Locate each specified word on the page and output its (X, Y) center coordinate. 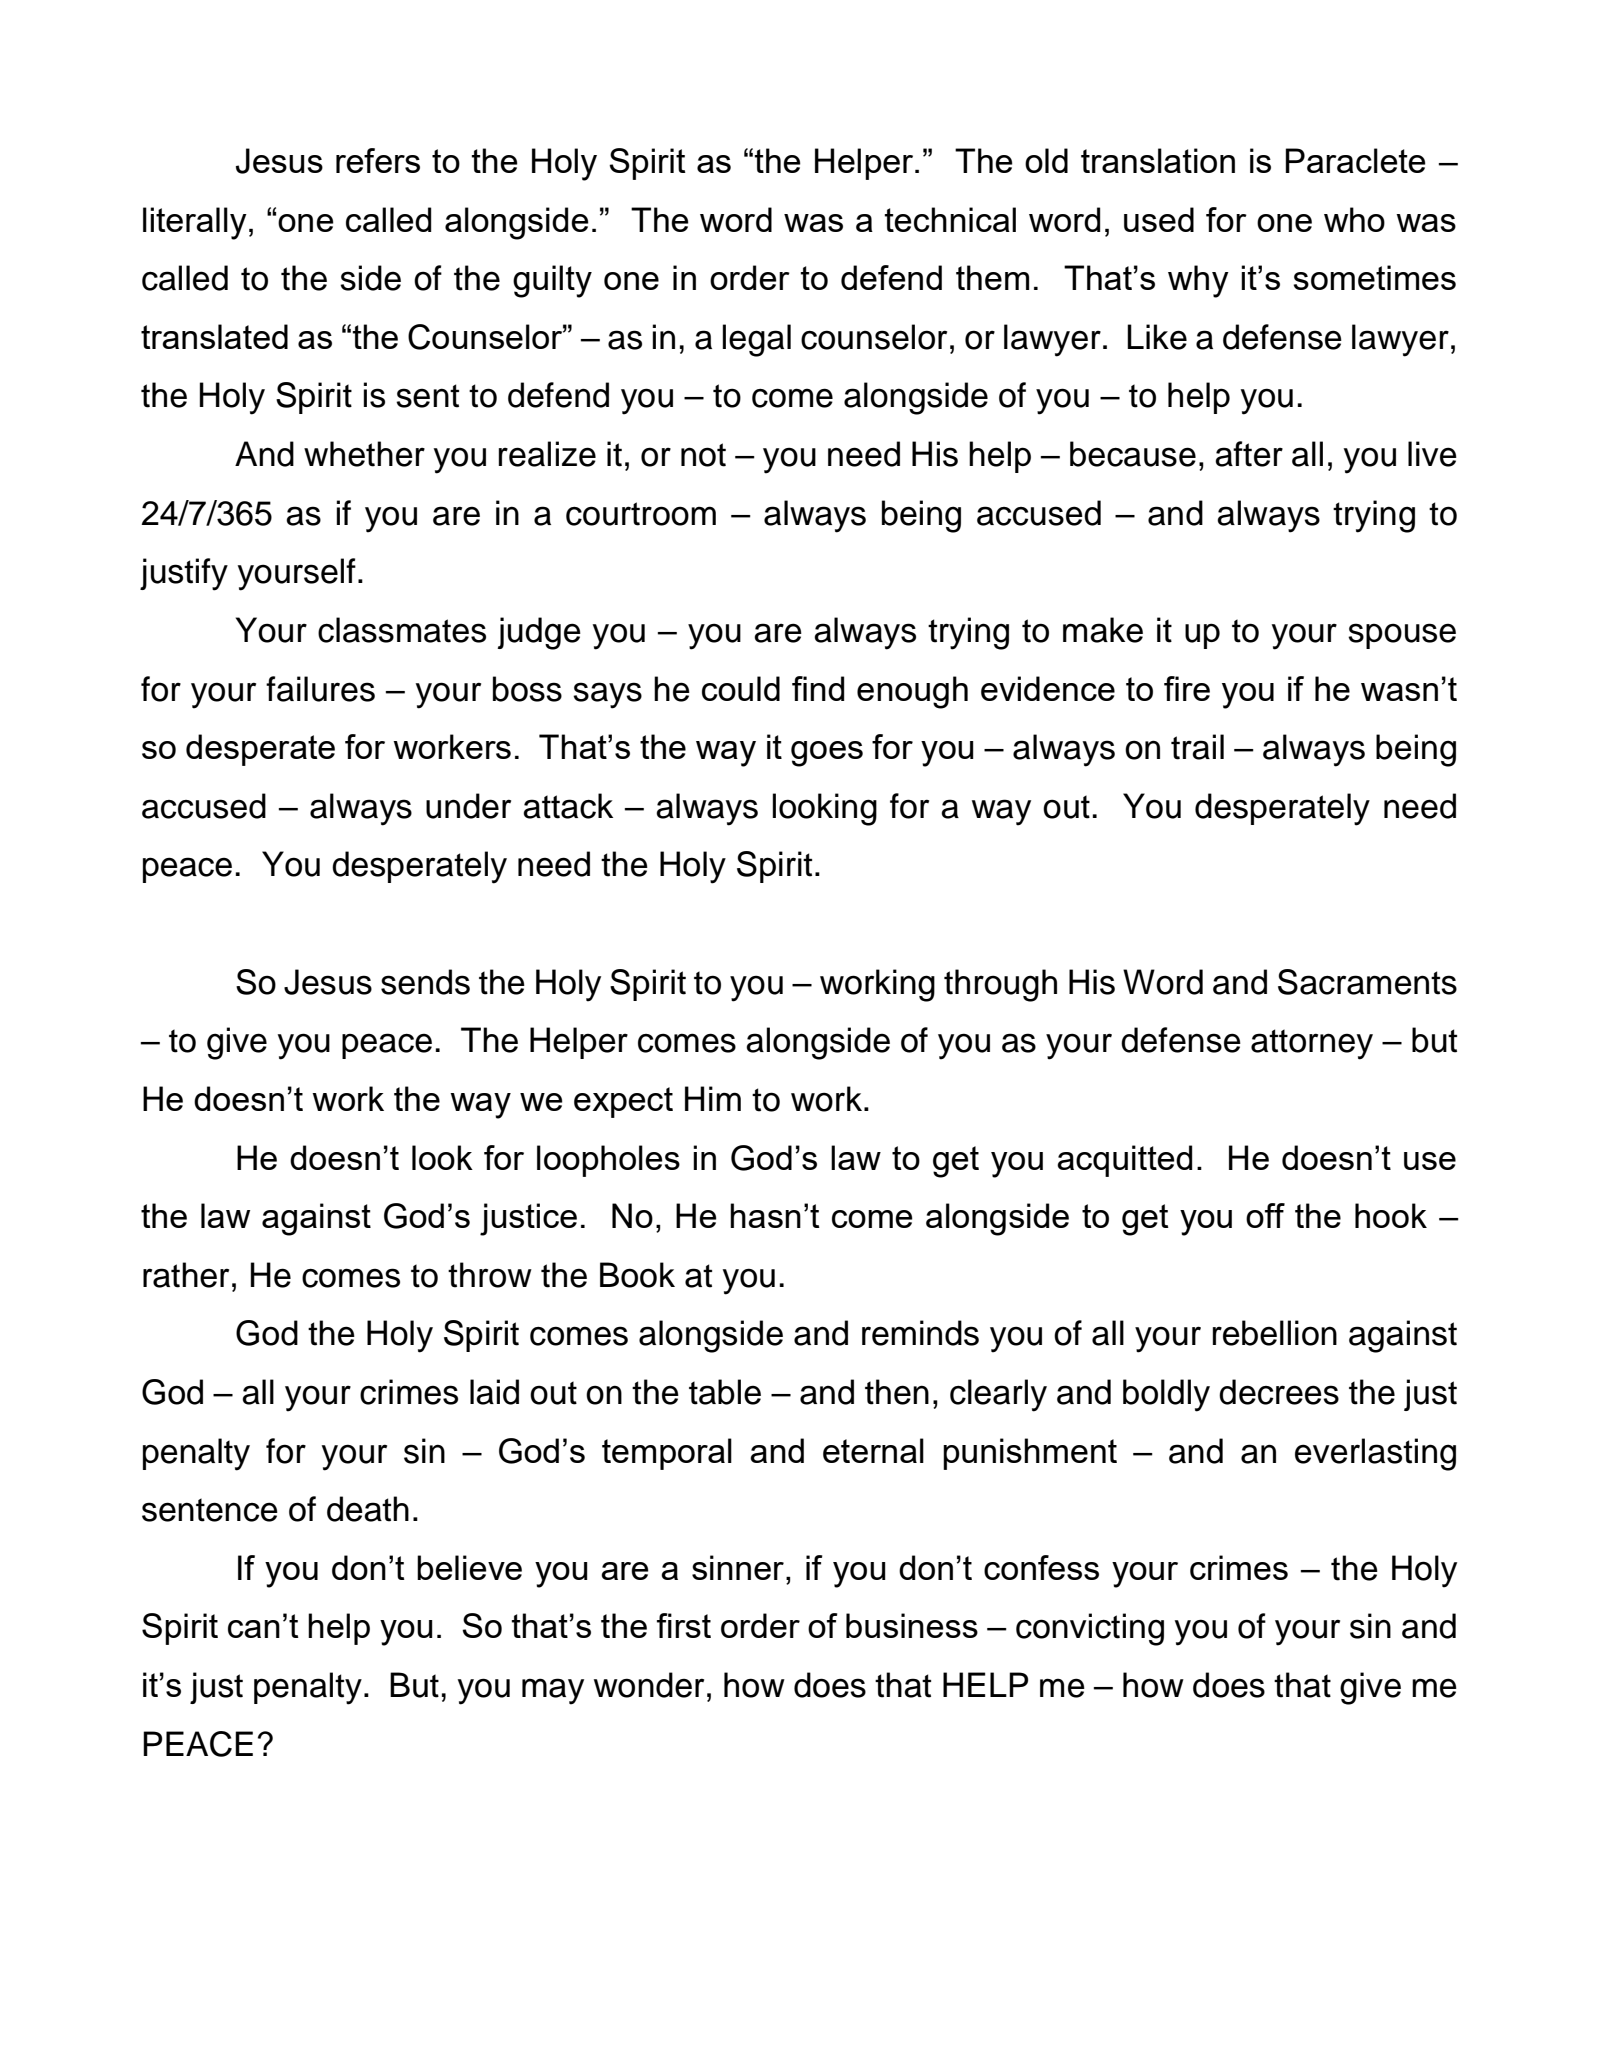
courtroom (641, 514)
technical (950, 219)
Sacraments (1367, 982)
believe (469, 1567)
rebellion (1275, 1333)
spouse (1402, 636)
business (912, 1625)
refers (378, 160)
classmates (402, 630)
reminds (920, 1333)
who (1354, 219)
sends (425, 982)
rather (186, 1275)
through (1000, 985)
